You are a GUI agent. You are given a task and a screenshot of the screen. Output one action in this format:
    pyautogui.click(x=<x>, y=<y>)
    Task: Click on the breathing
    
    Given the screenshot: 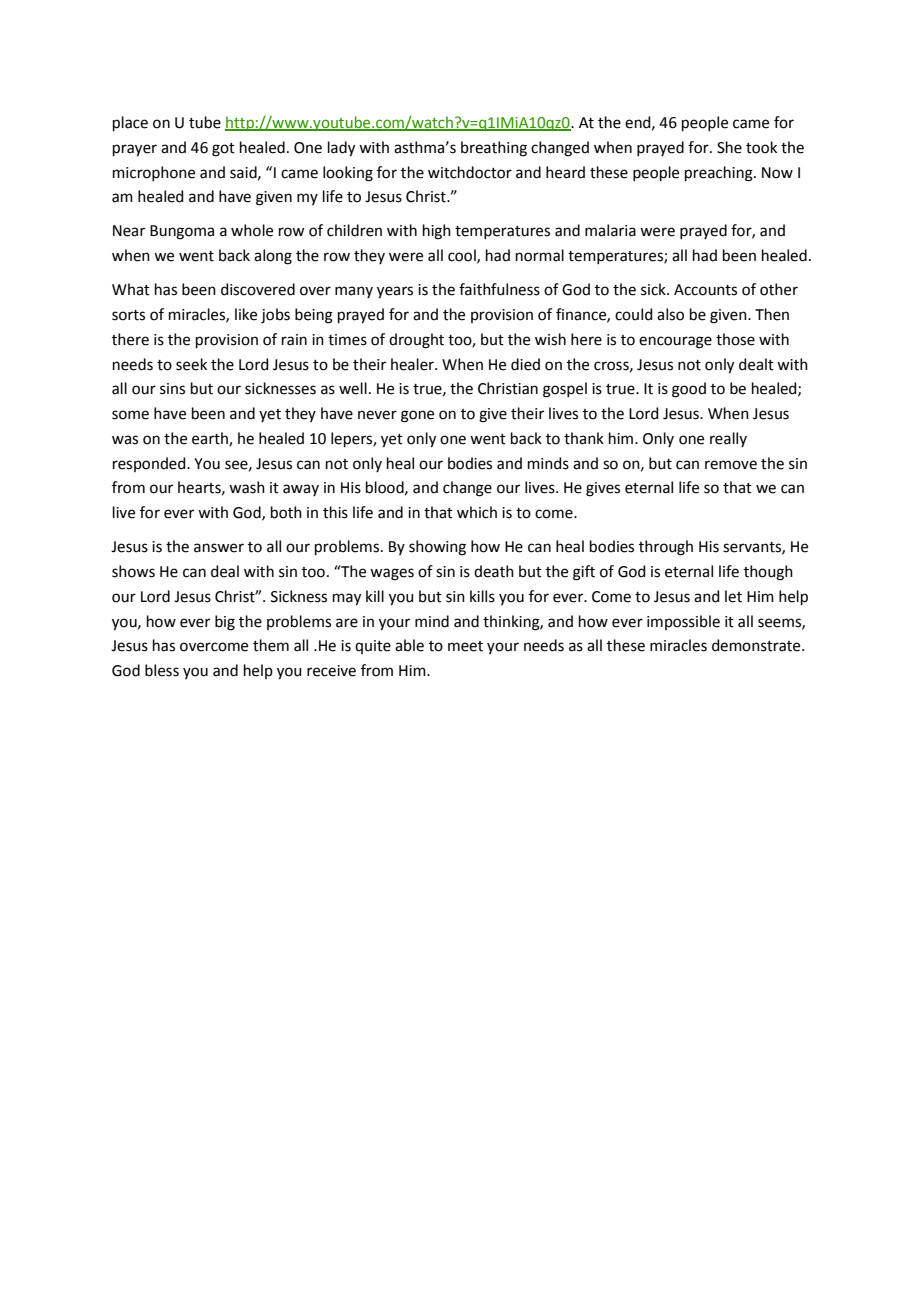 What is the action you would take?
    pyautogui.click(x=494, y=149)
